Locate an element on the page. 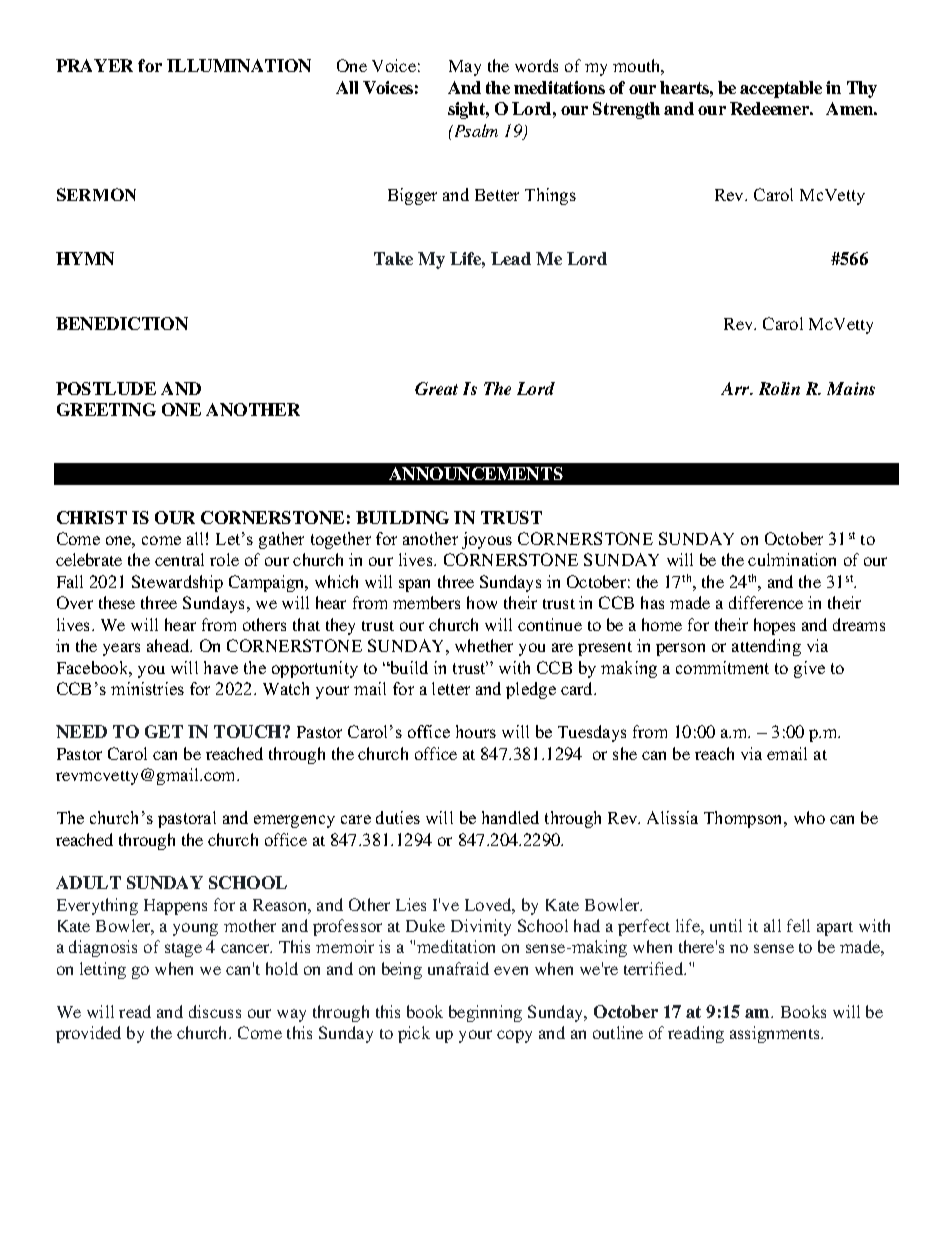 The height and width of the image is (1233, 952). beginning is located at coordinates (485, 1013).
